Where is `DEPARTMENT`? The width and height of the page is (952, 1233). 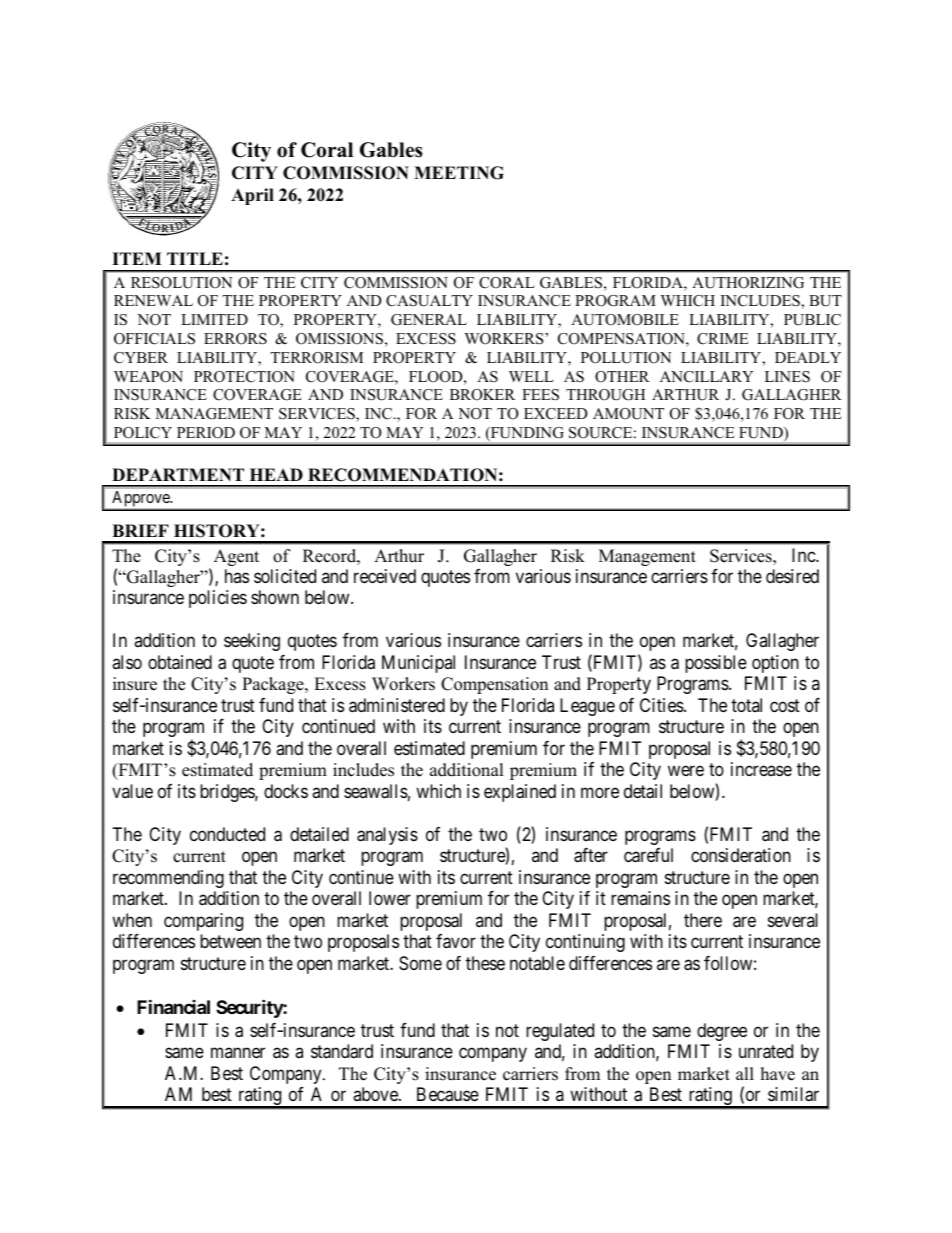 DEPARTMENT is located at coordinates (178, 474).
